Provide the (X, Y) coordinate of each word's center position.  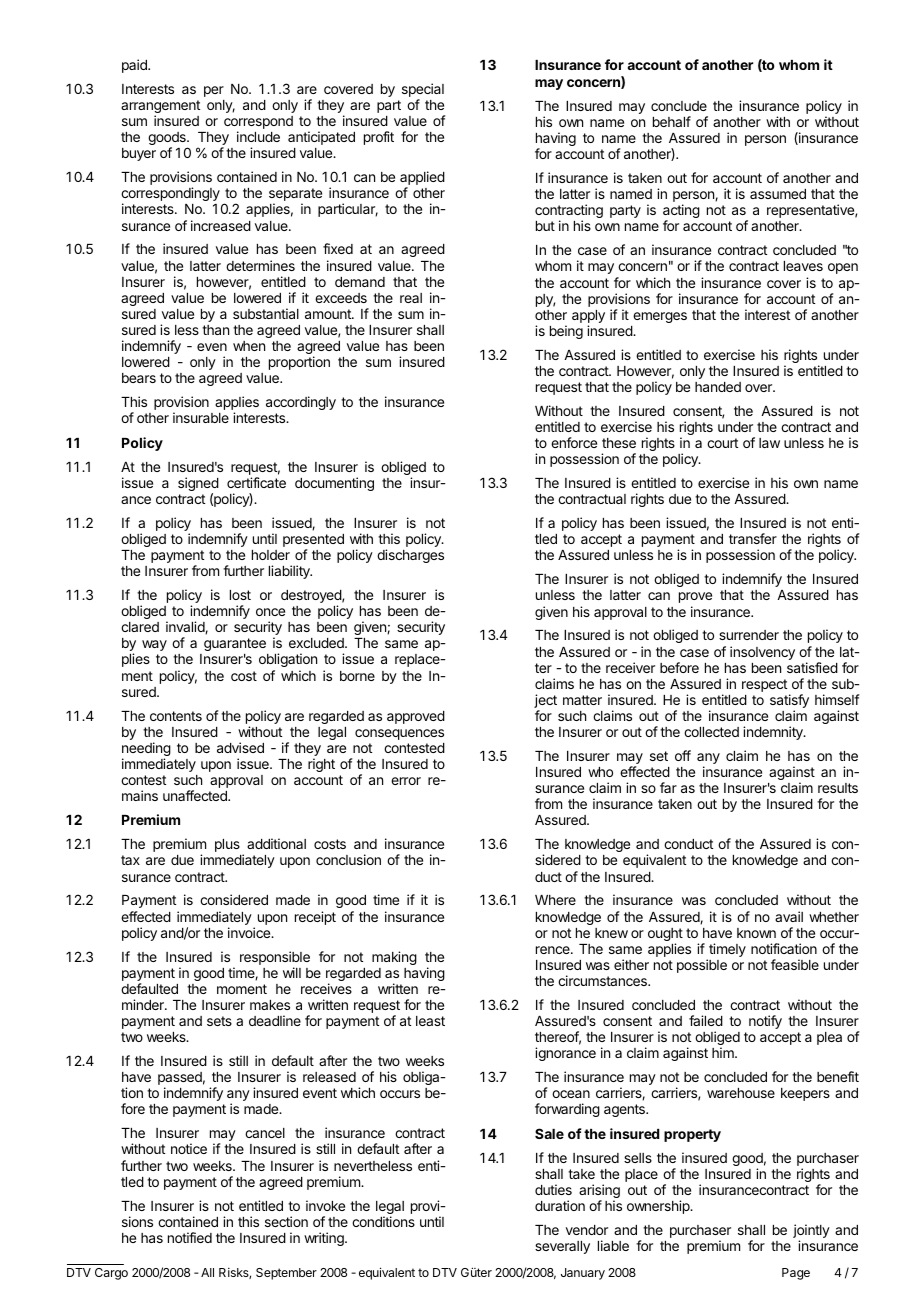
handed (718, 387)
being (566, 332)
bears (139, 378)
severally (562, 1247)
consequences (399, 734)
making (394, 958)
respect (764, 685)
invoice (250, 932)
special (423, 91)
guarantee (235, 644)
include (258, 136)
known (756, 933)
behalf (672, 121)
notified (190, 1237)
